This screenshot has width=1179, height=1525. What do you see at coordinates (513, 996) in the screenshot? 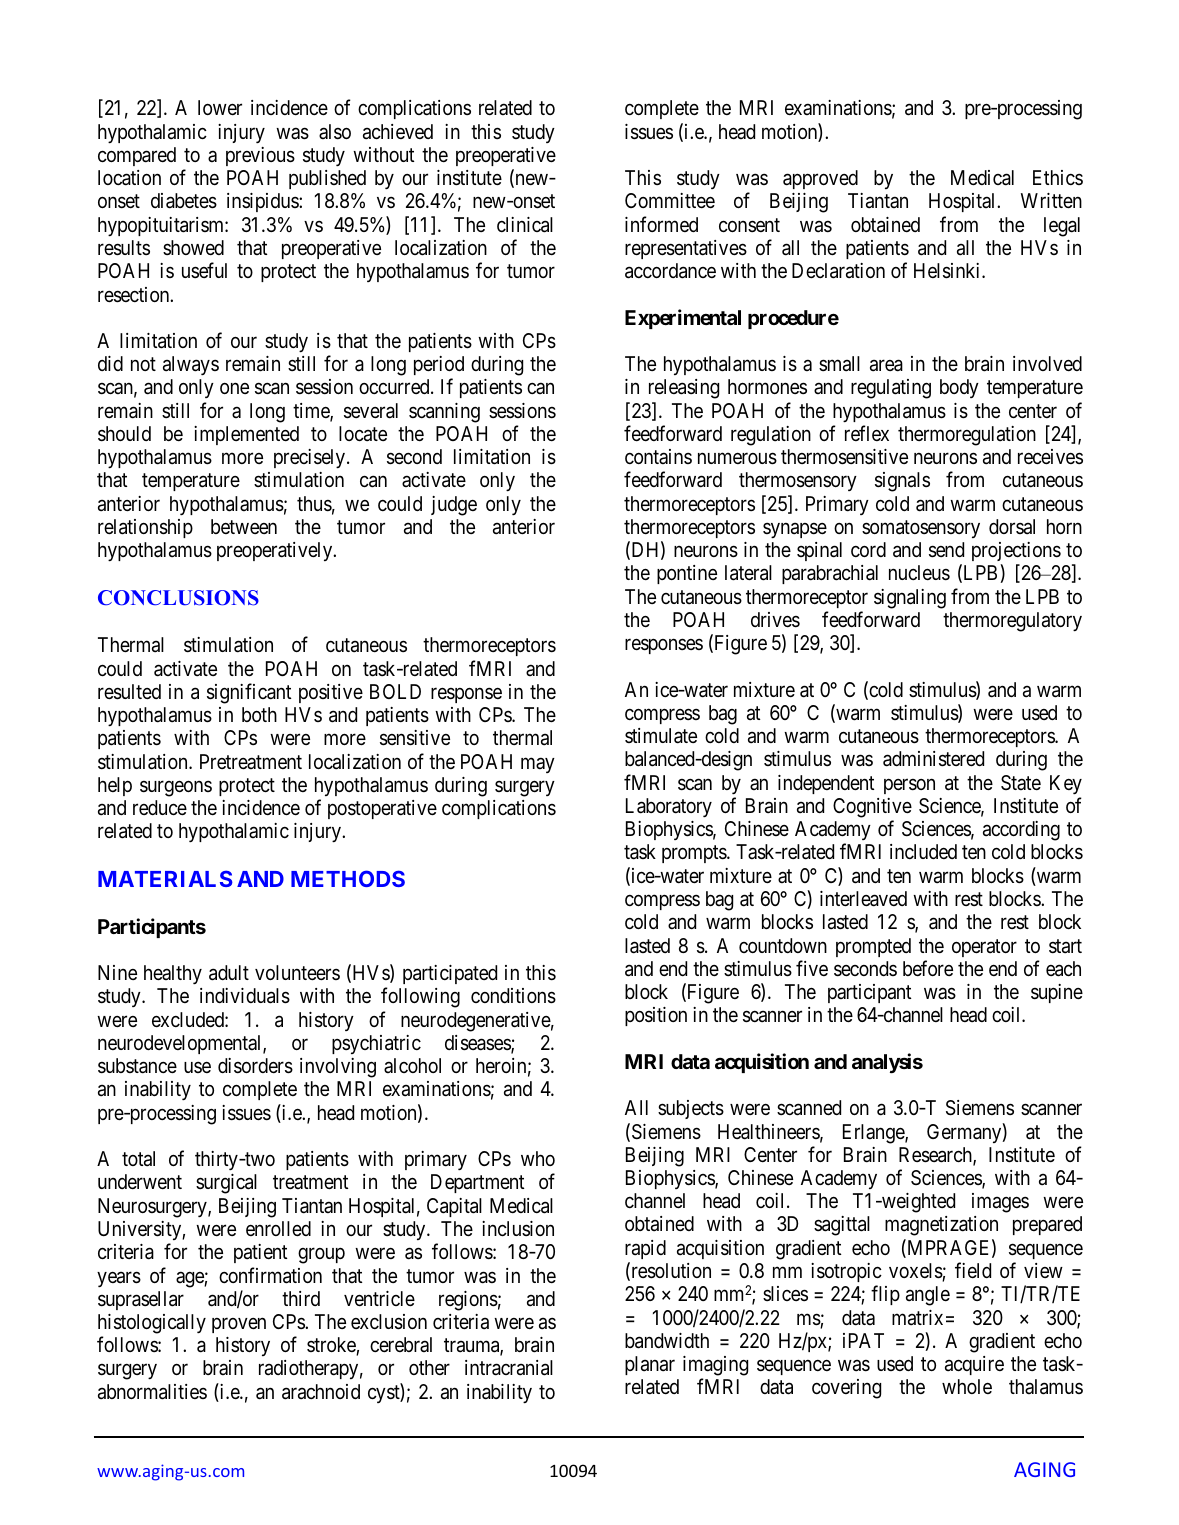
I see `conditions` at bounding box center [513, 996].
